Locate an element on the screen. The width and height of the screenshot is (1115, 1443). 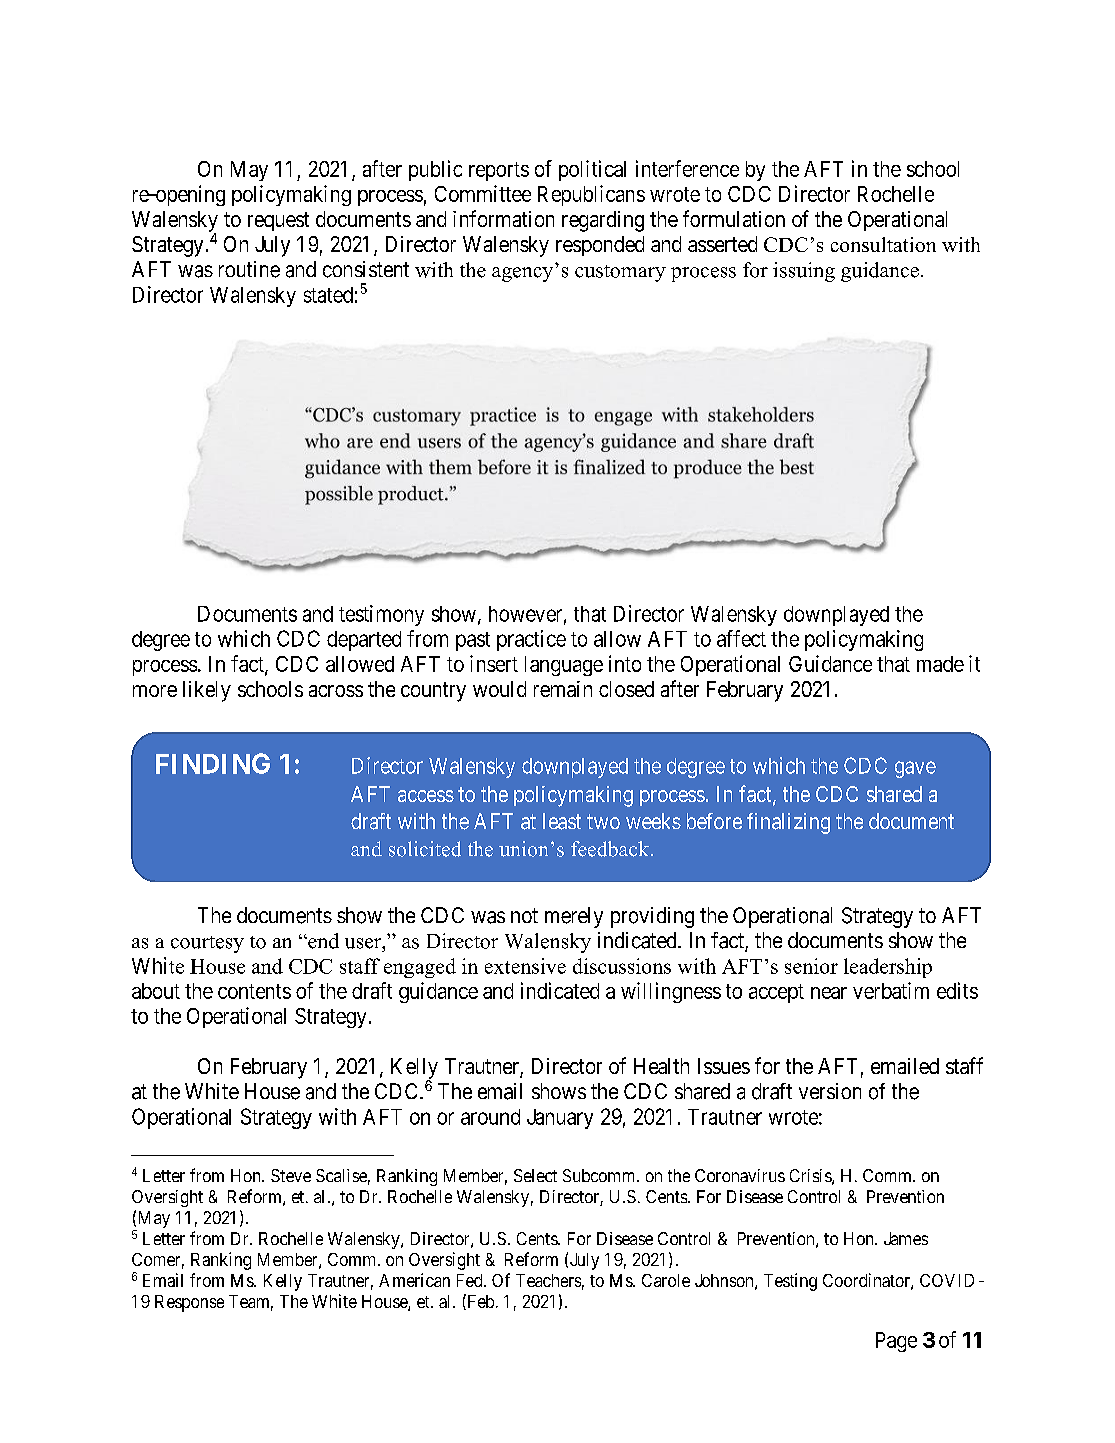
American is located at coordinates (414, 1280).
